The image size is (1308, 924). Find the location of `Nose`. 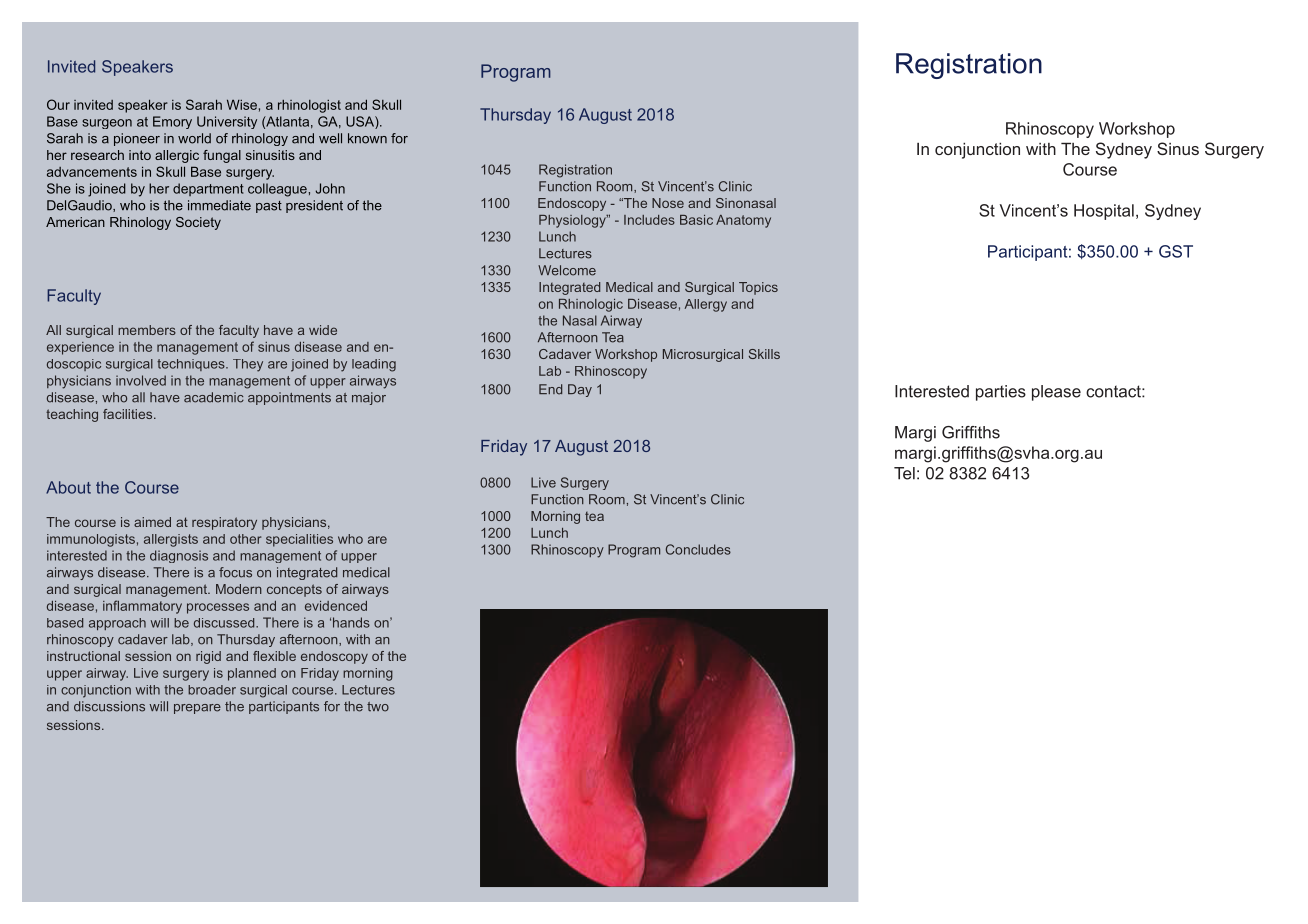

Nose is located at coordinates (668, 203).
